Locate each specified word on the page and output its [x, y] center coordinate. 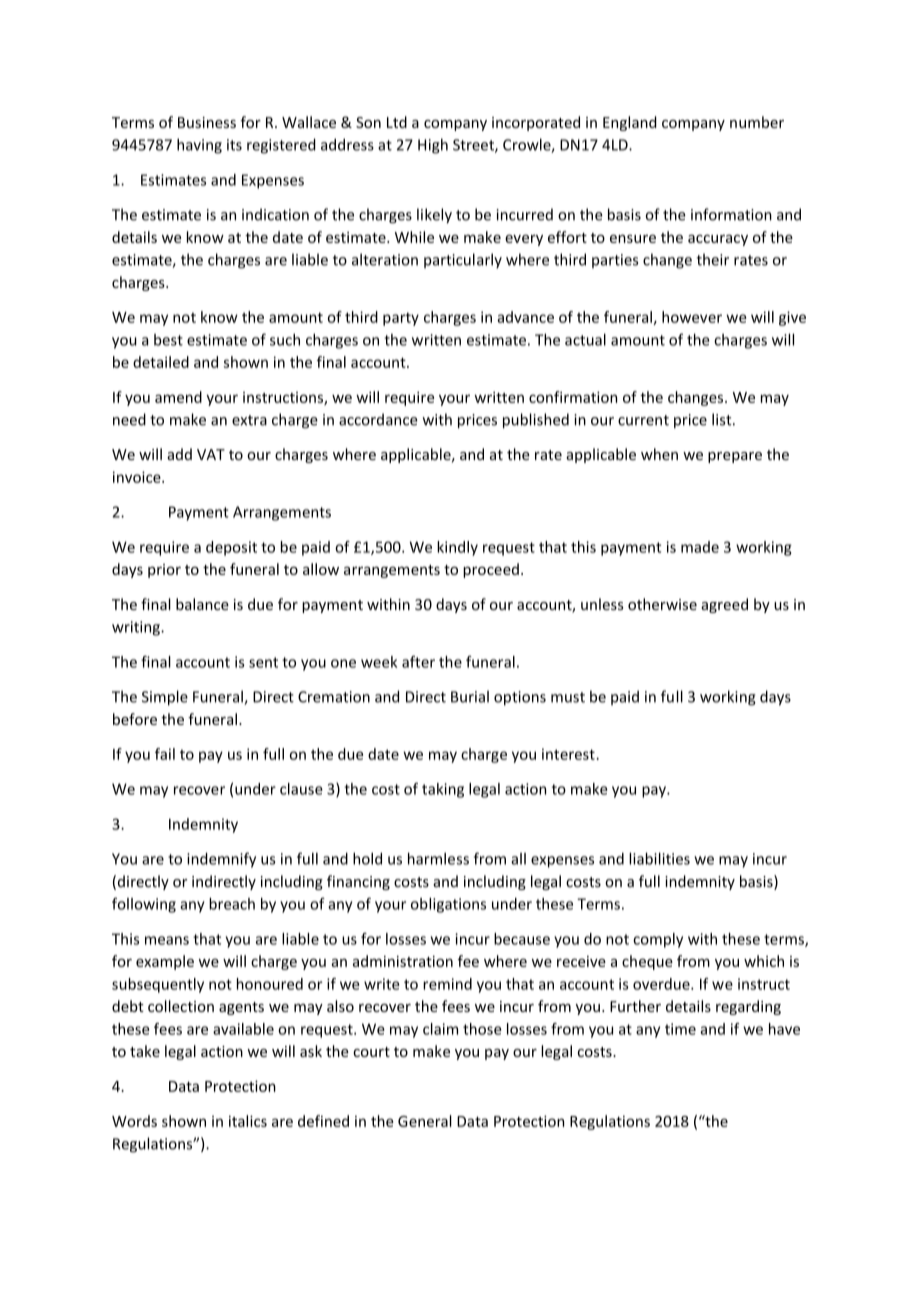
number [757, 122]
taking [443, 790]
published [536, 421]
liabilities [659, 858]
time [680, 1029]
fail [165, 754]
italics [248, 1121]
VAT [211, 454]
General [425, 1121]
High [433, 146]
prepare [735, 457]
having [199, 146]
